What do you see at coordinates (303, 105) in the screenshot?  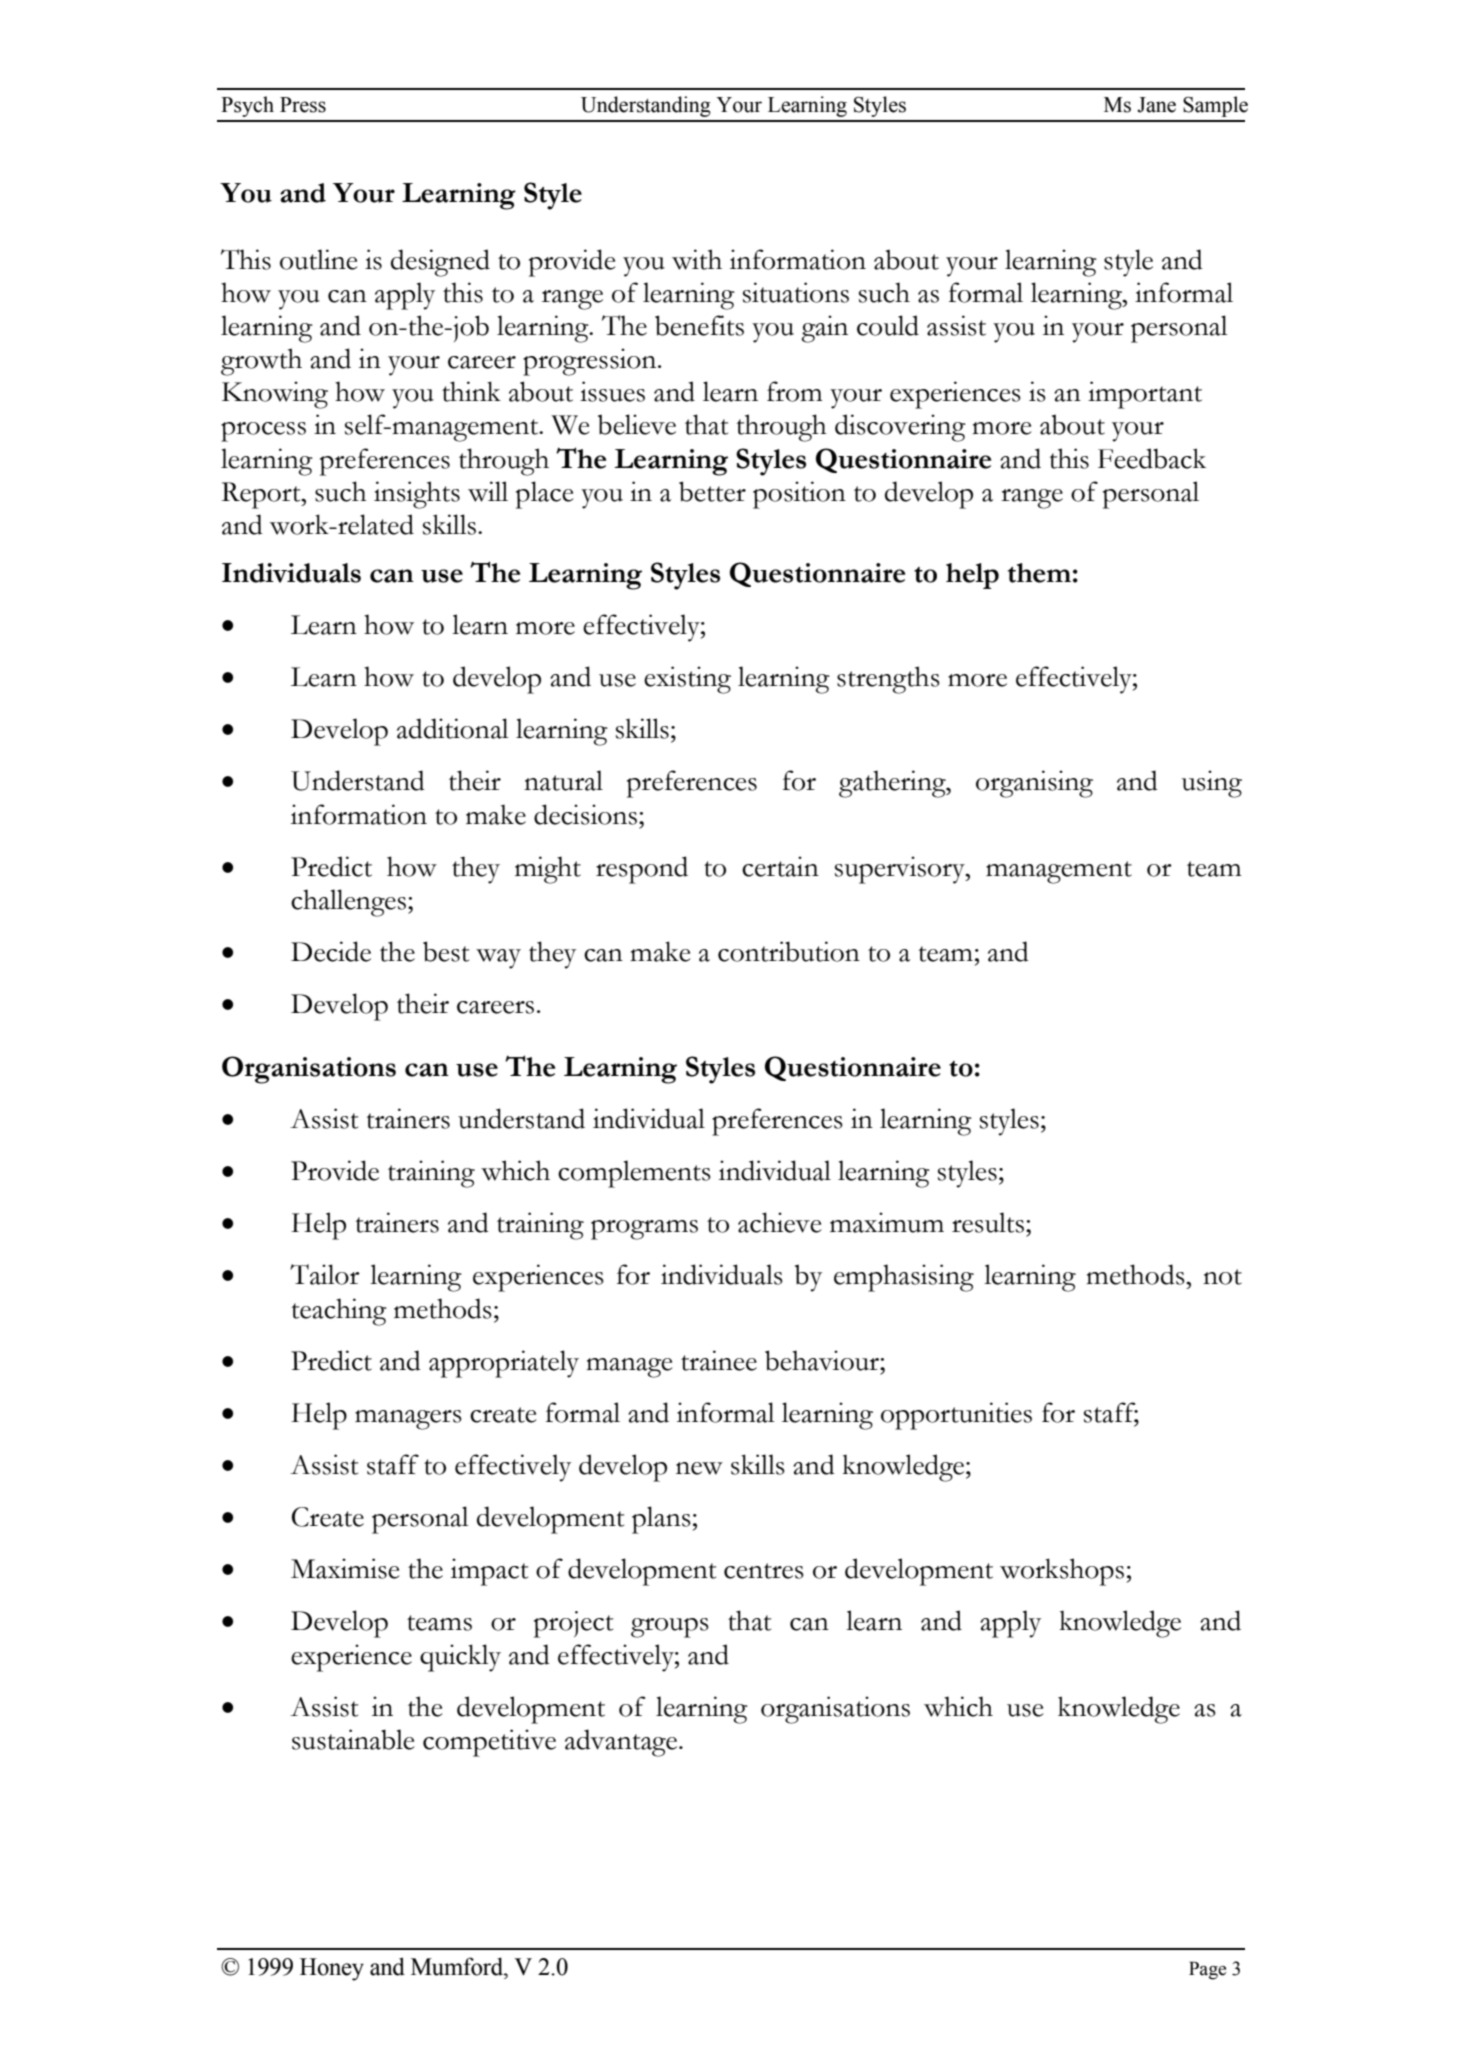 I see `Press` at bounding box center [303, 105].
